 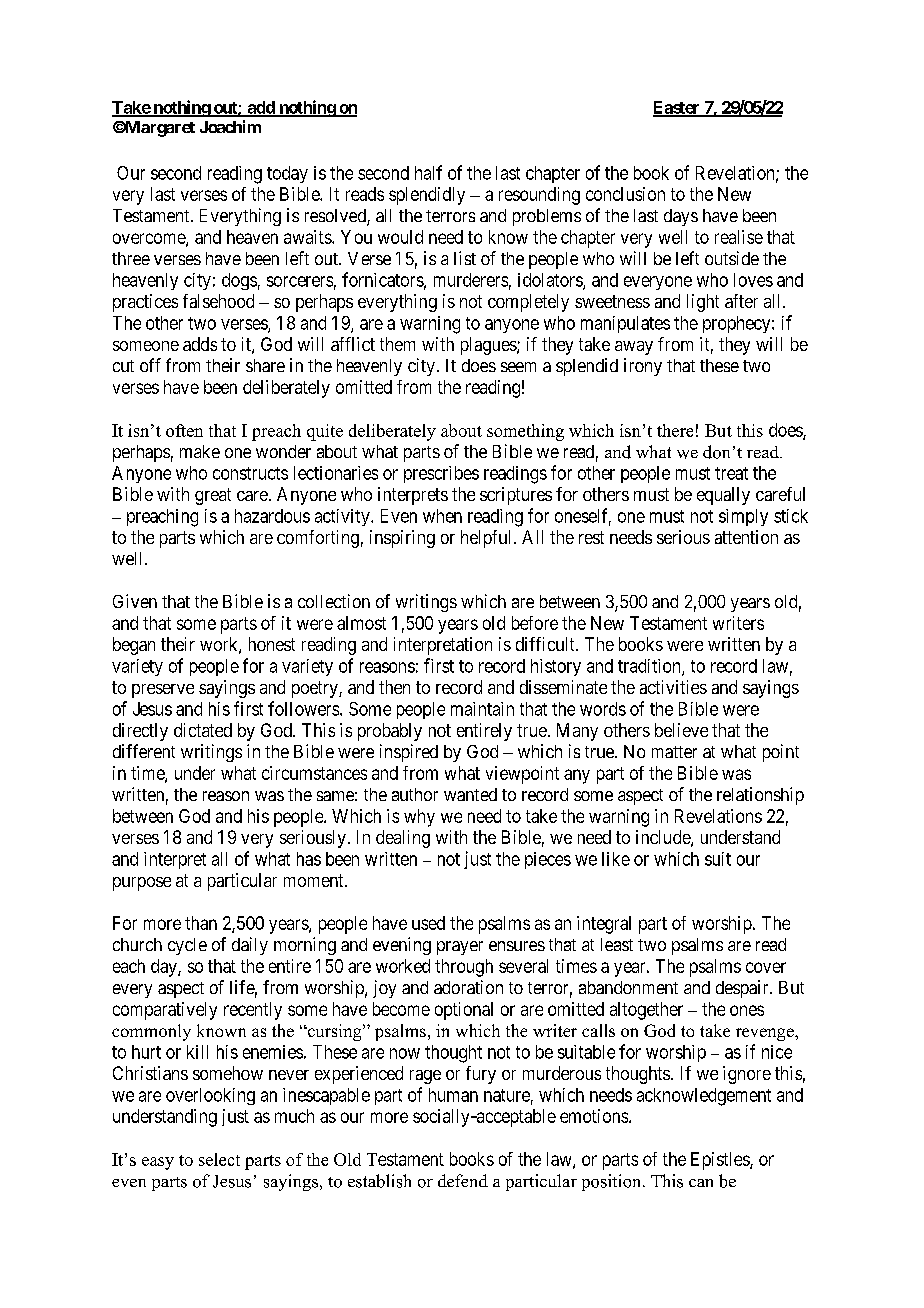 I want to click on half, so click(x=428, y=172).
